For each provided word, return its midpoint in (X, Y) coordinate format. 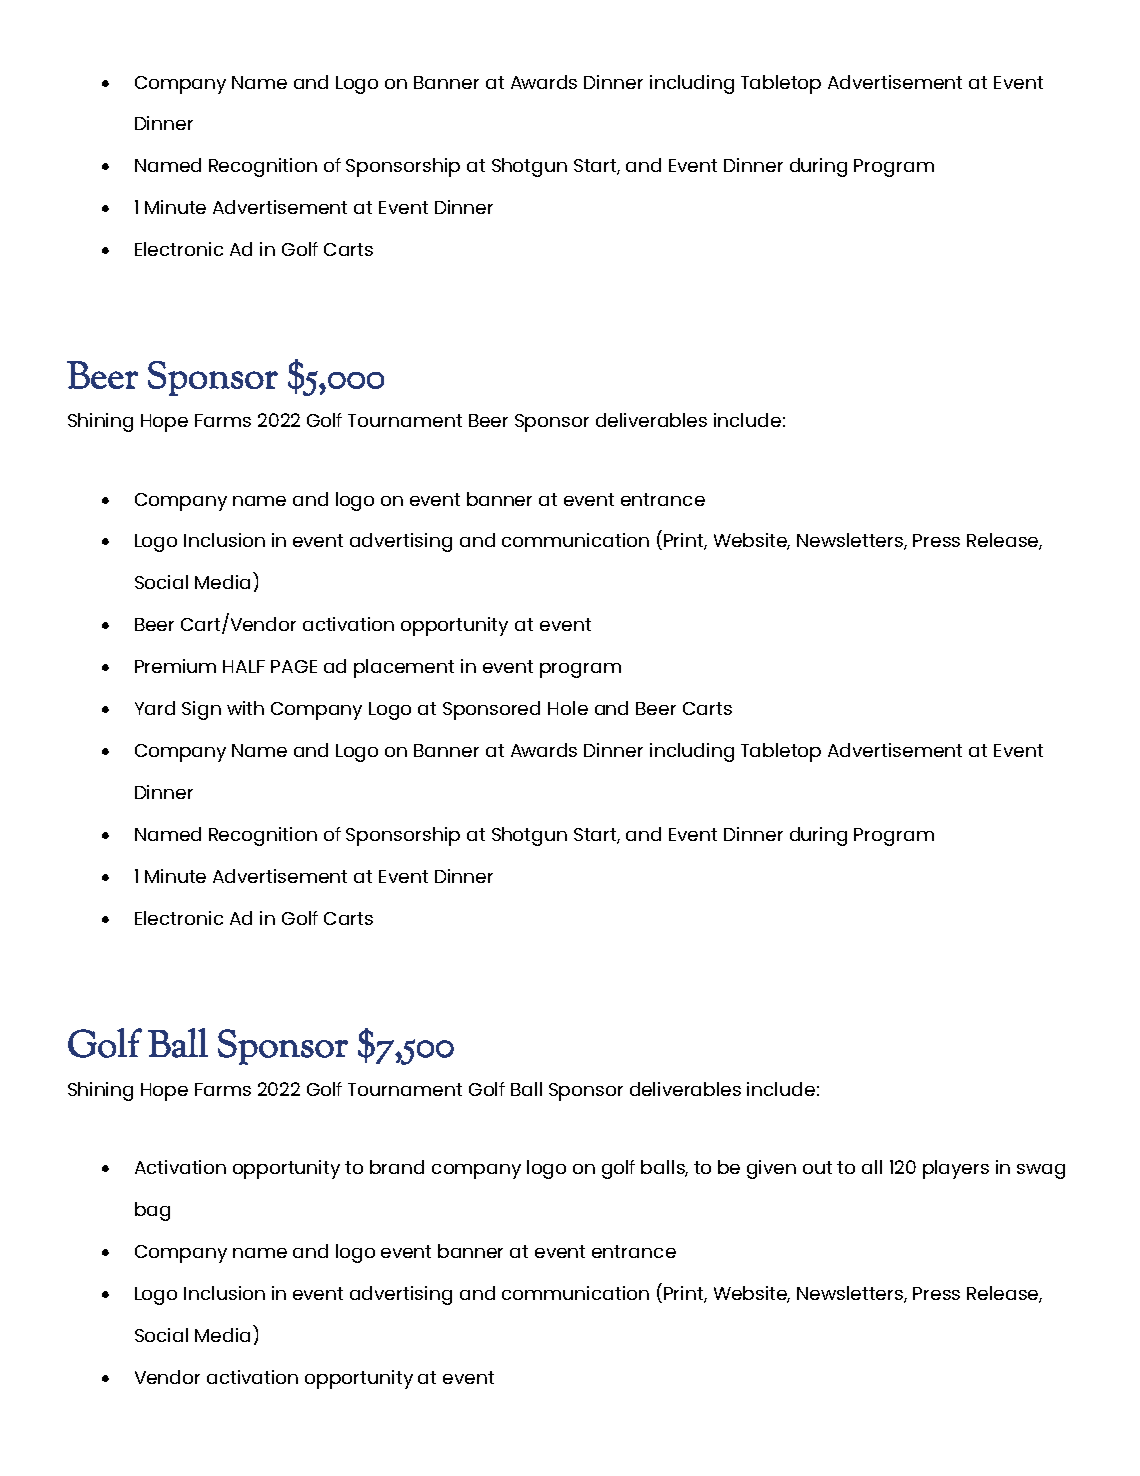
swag (1041, 1171)
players (956, 1169)
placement (404, 668)
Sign (201, 710)
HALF (244, 666)
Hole (568, 708)
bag (152, 1211)
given (771, 1169)
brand (397, 1167)
